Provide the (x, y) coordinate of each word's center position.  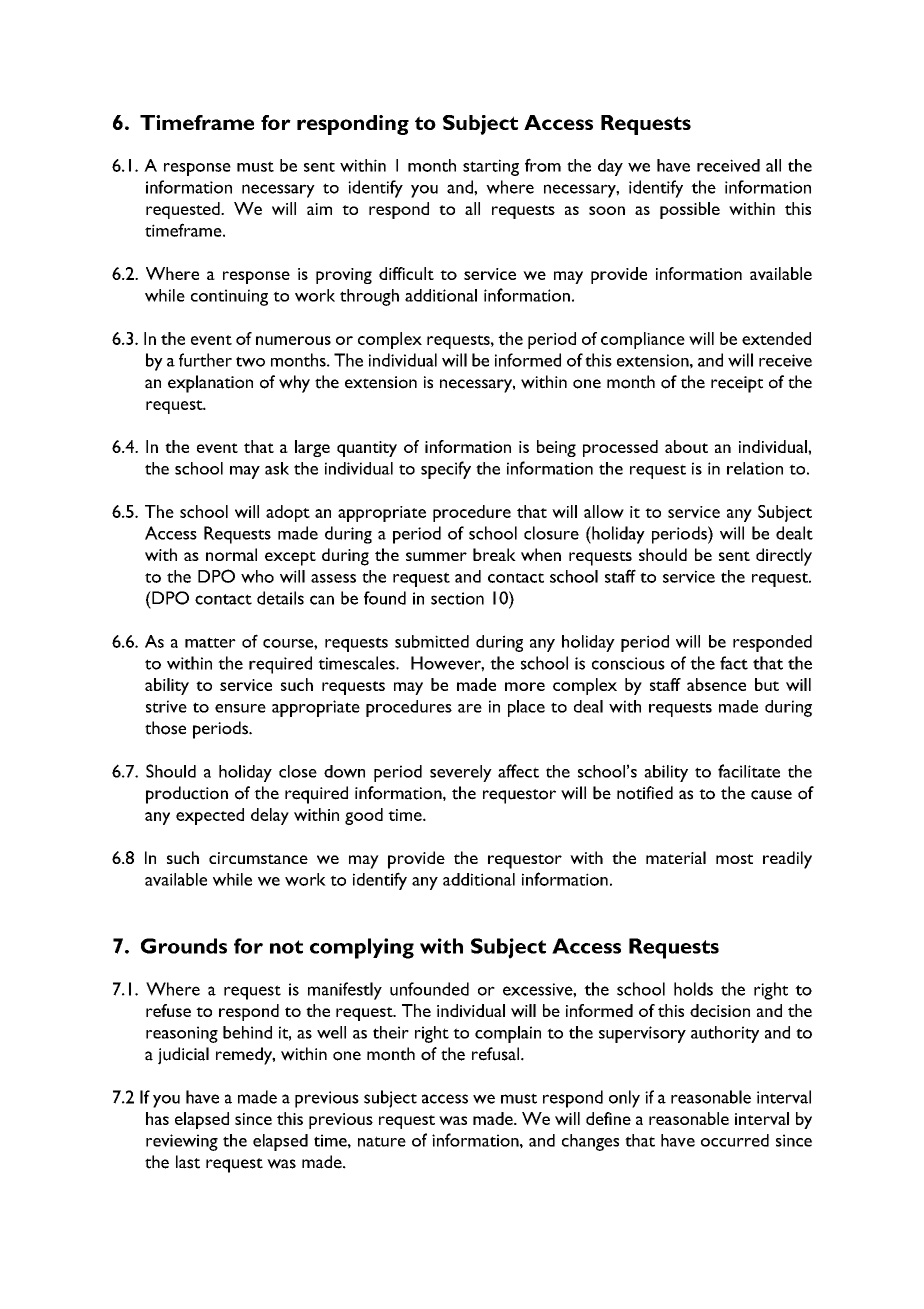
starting (491, 167)
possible (690, 210)
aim (319, 209)
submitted (432, 641)
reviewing (182, 1142)
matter (210, 642)
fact (734, 663)
